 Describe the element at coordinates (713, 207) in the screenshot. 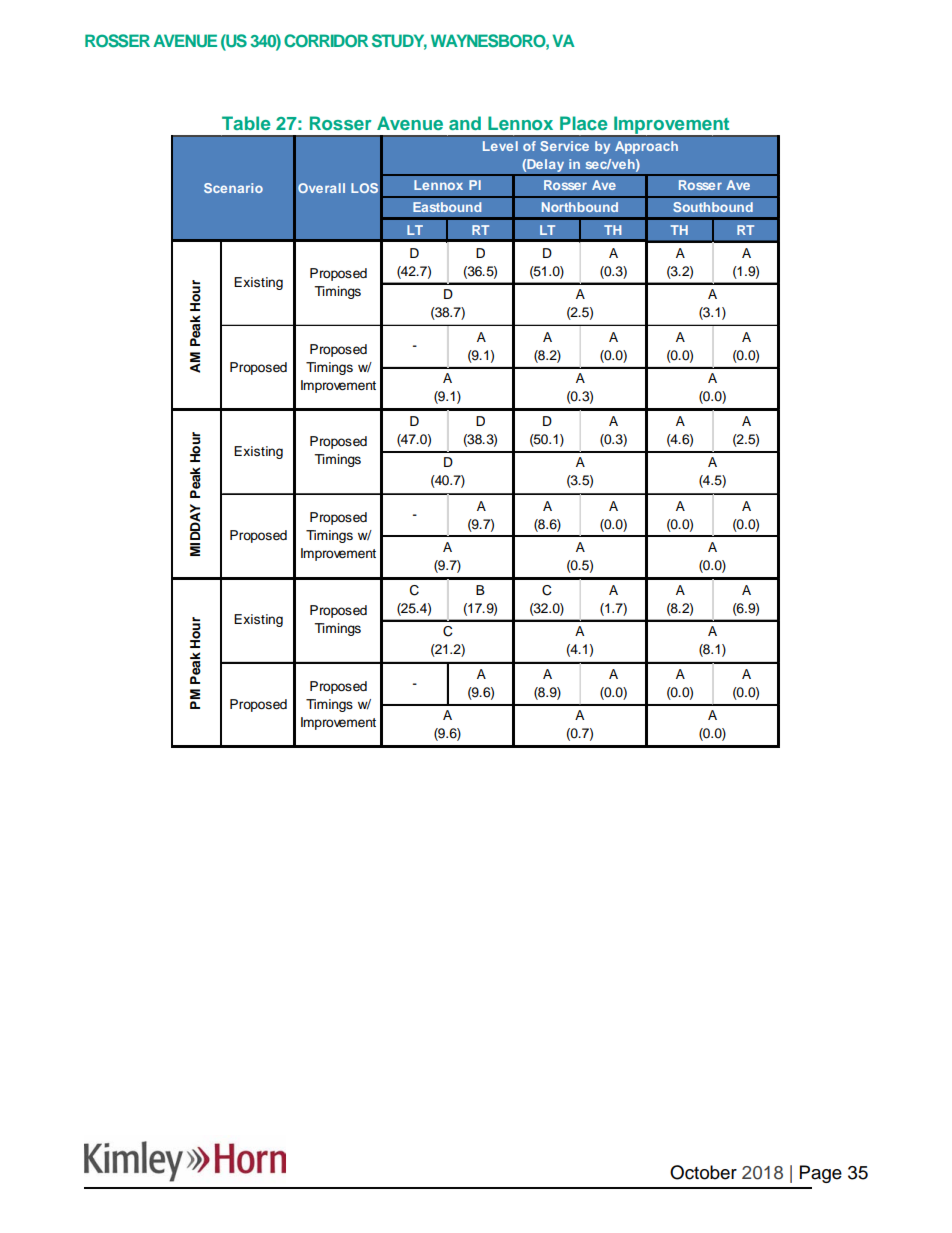

I see `Southbound` at that location.
